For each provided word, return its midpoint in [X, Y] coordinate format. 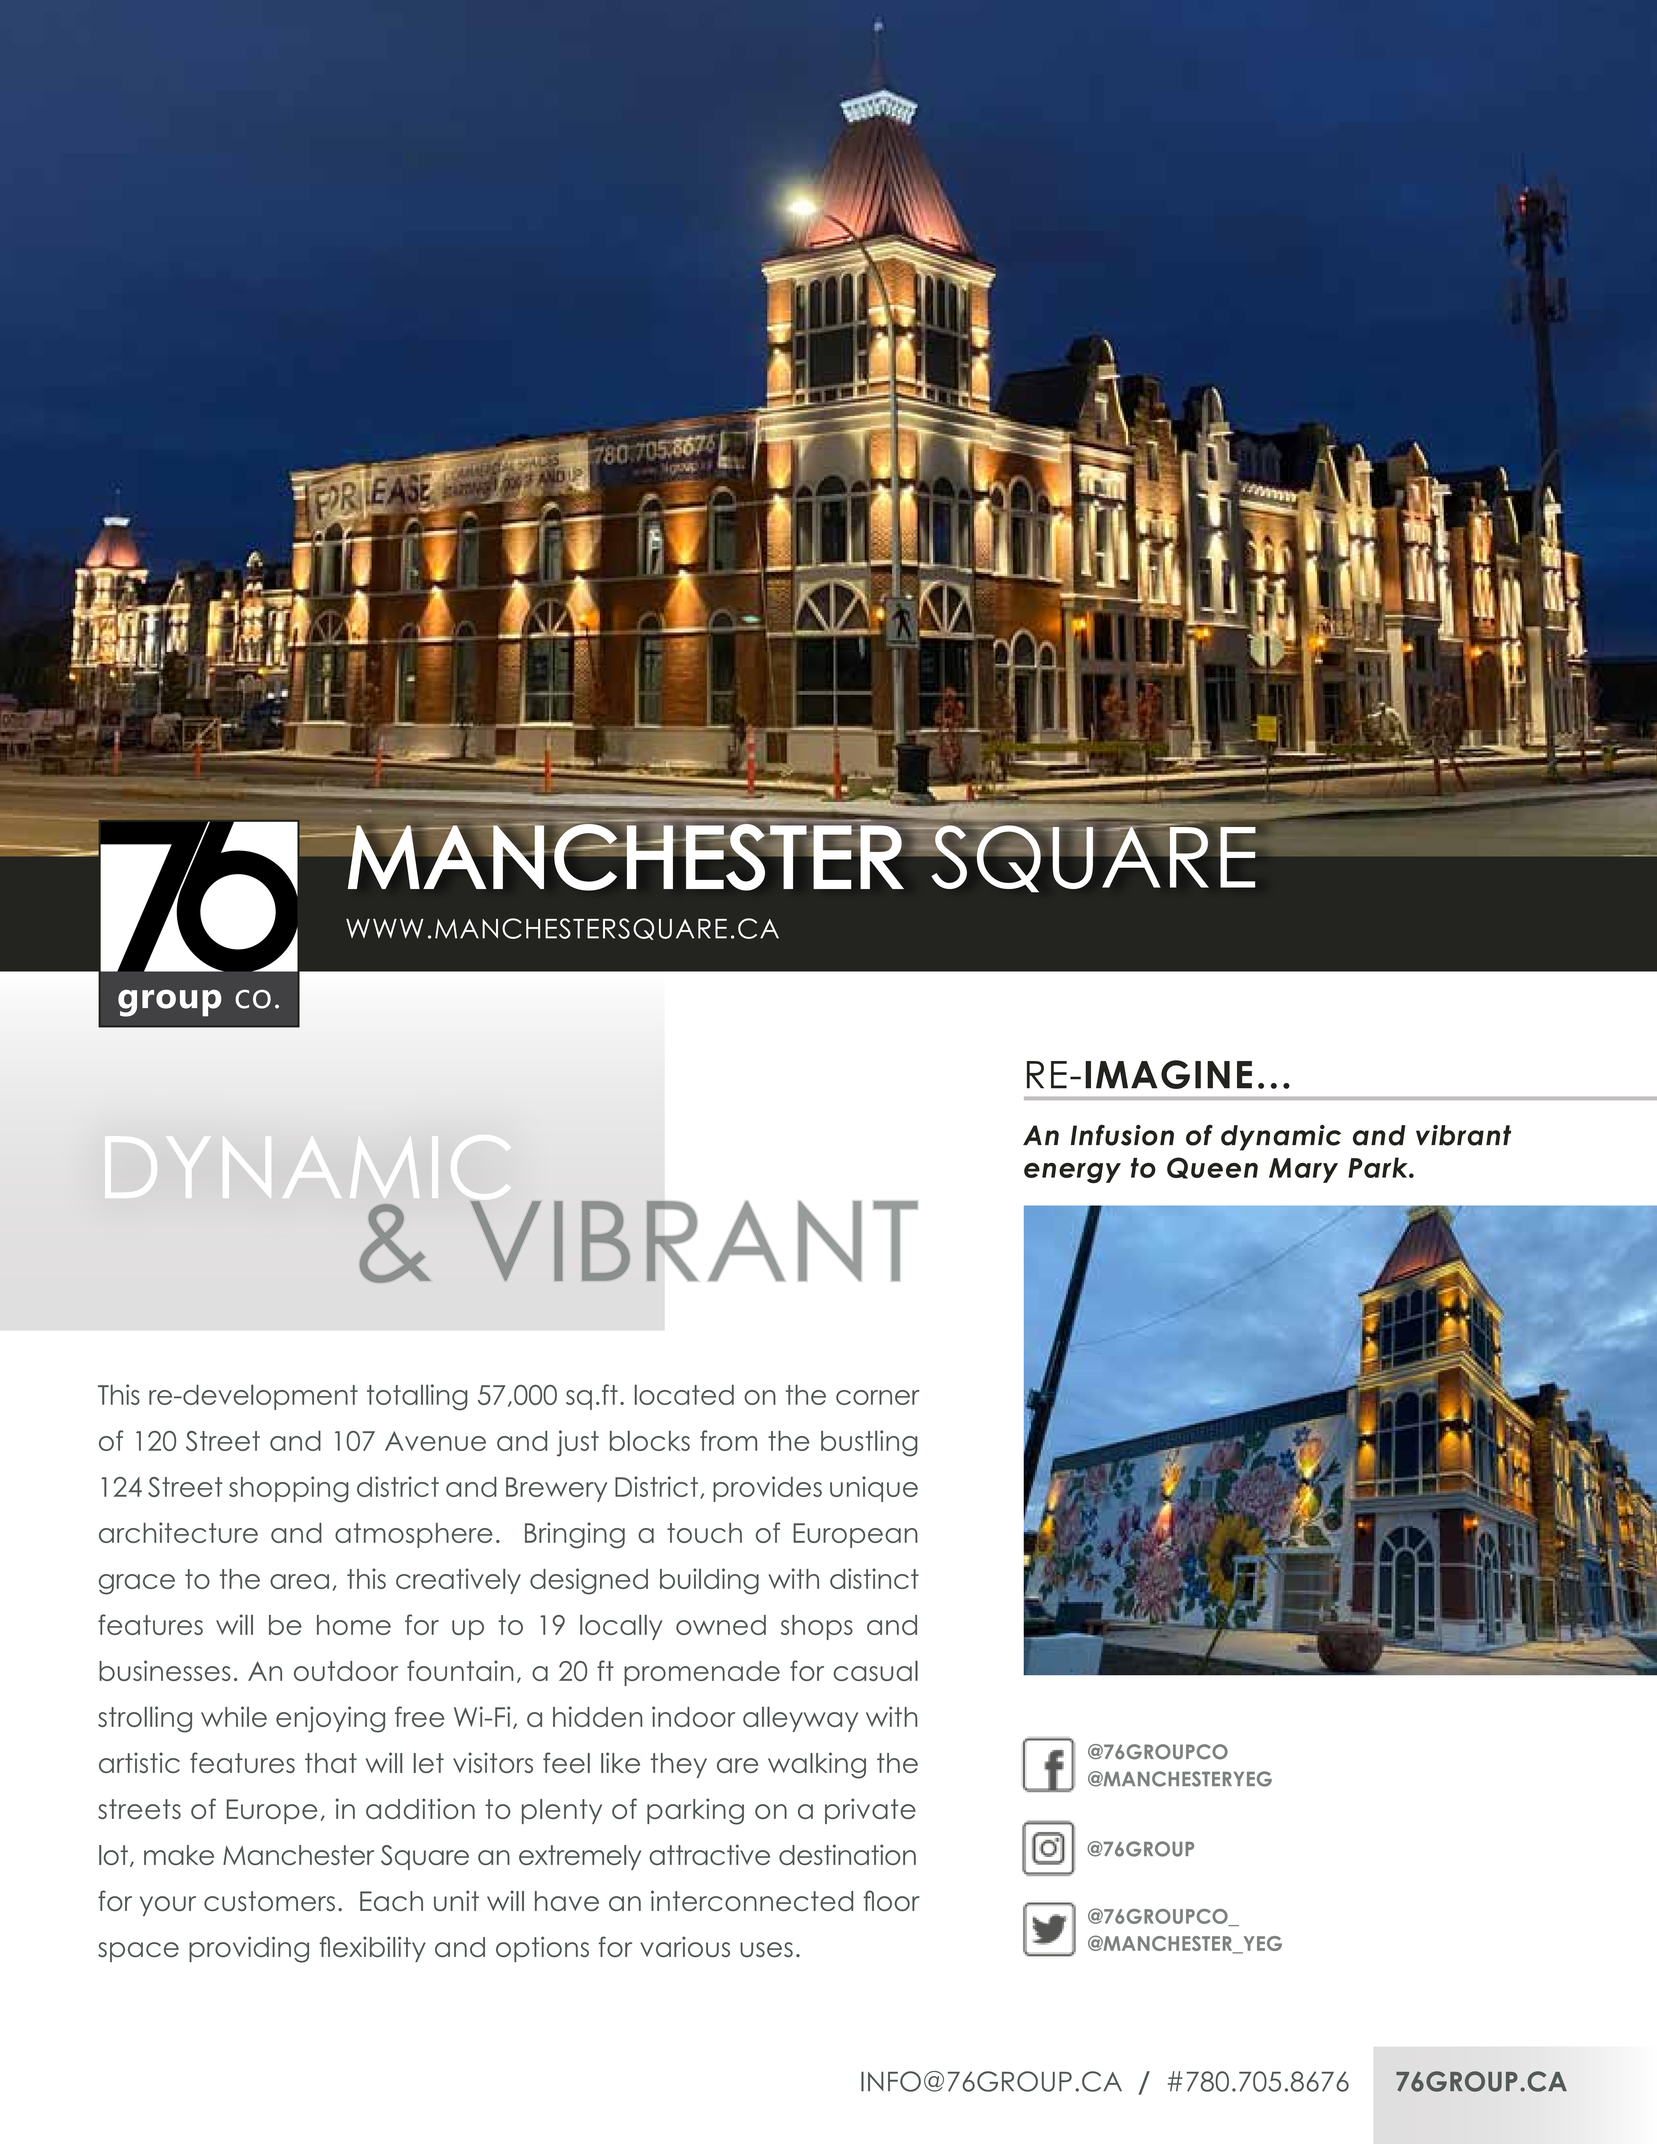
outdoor [346, 1671]
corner [878, 1397]
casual [875, 1670]
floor [891, 1900]
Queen [1212, 1168]
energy [1072, 1173]
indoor [693, 1716]
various [685, 1946]
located [684, 1395]
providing [249, 1949]
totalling [417, 1397]
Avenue [435, 1441]
